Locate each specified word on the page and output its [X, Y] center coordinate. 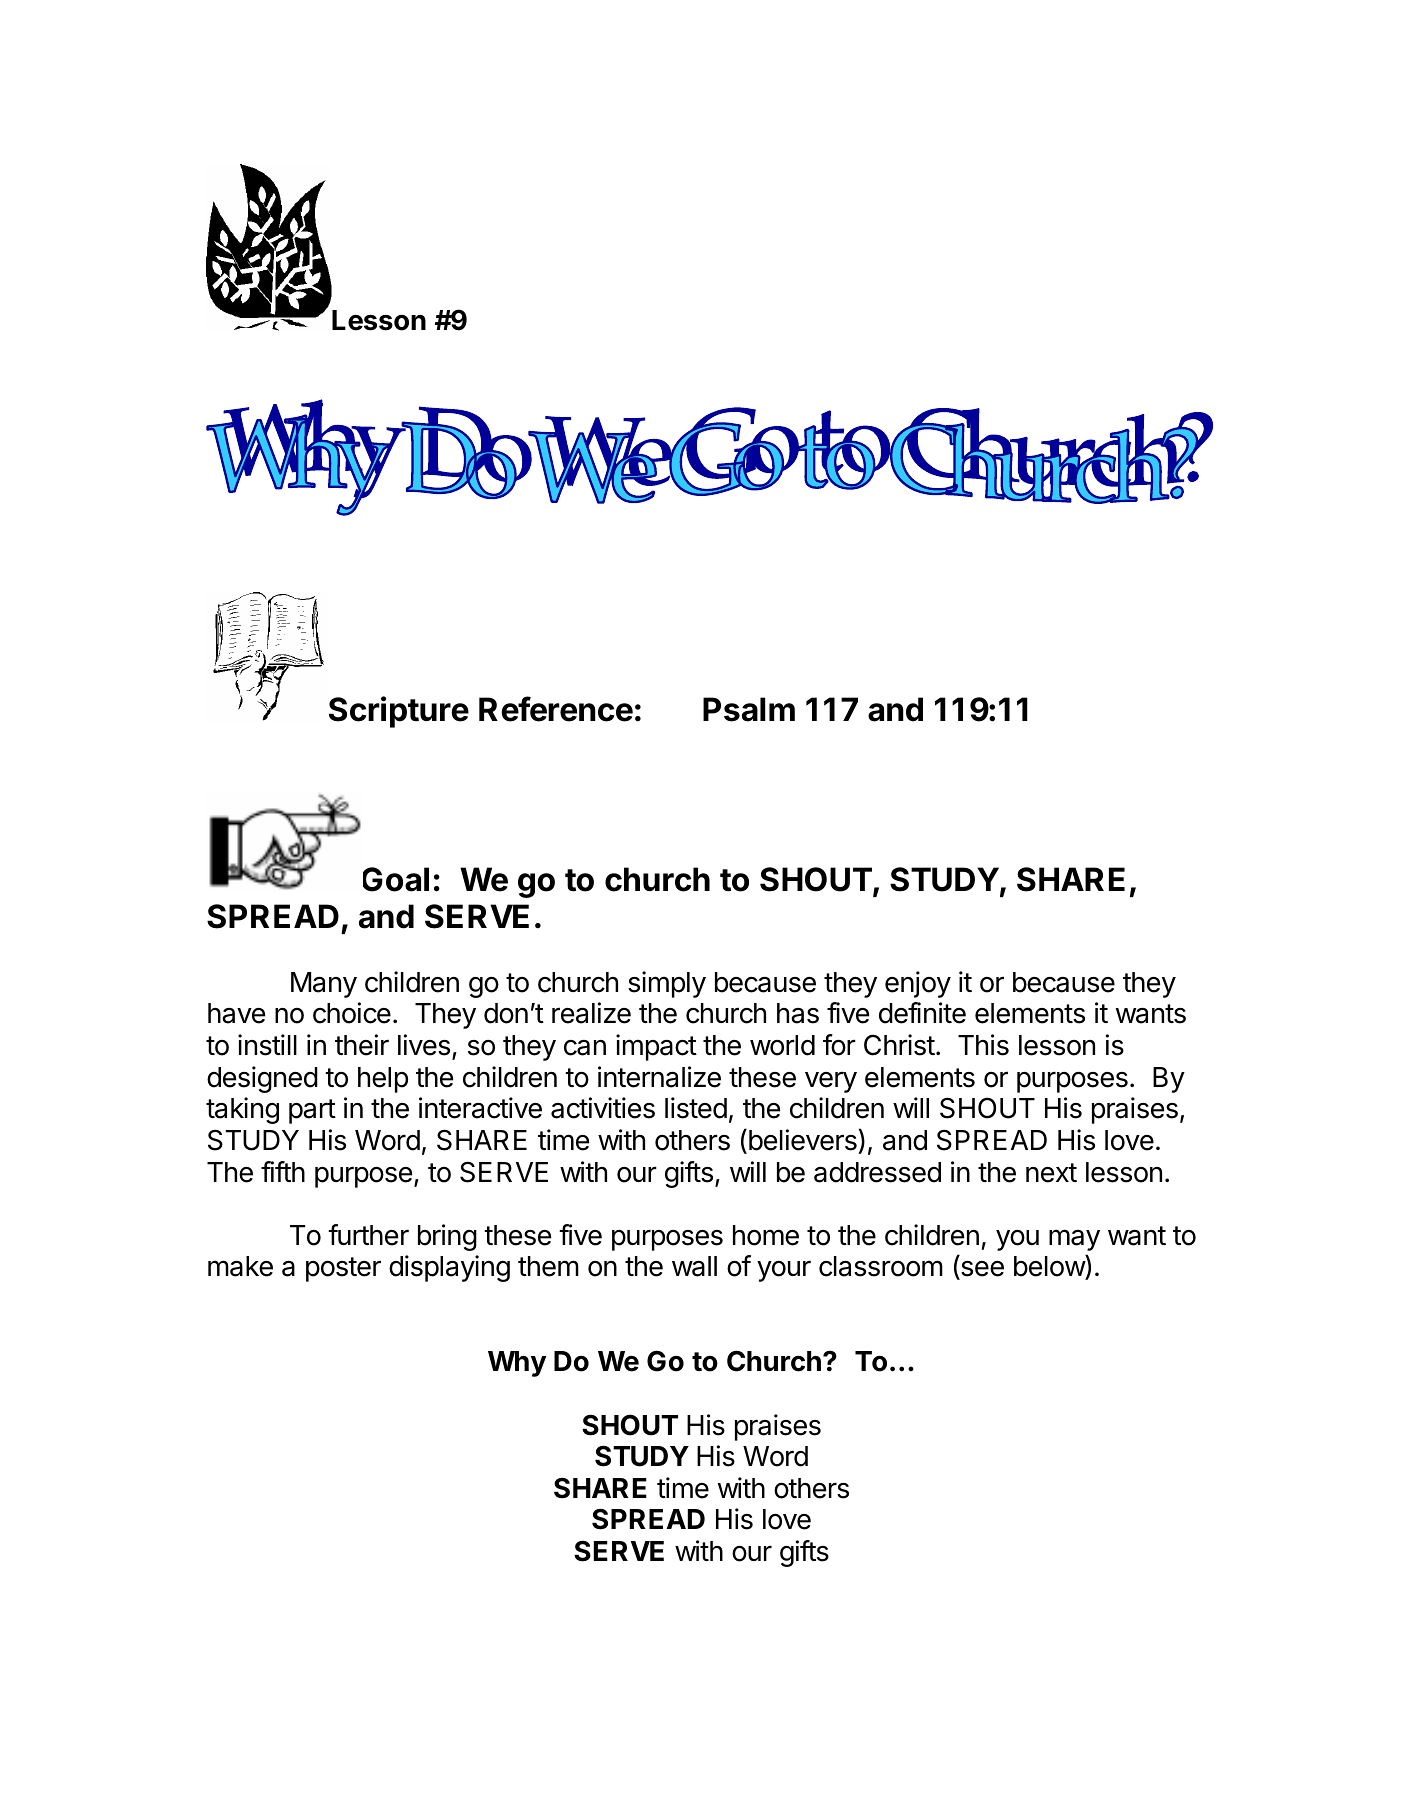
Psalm [749, 709]
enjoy [918, 984]
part [312, 1111]
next [1051, 1173]
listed [696, 1108]
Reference [556, 709]
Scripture [399, 712]
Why [517, 1364]
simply [667, 984]
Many [324, 985]
